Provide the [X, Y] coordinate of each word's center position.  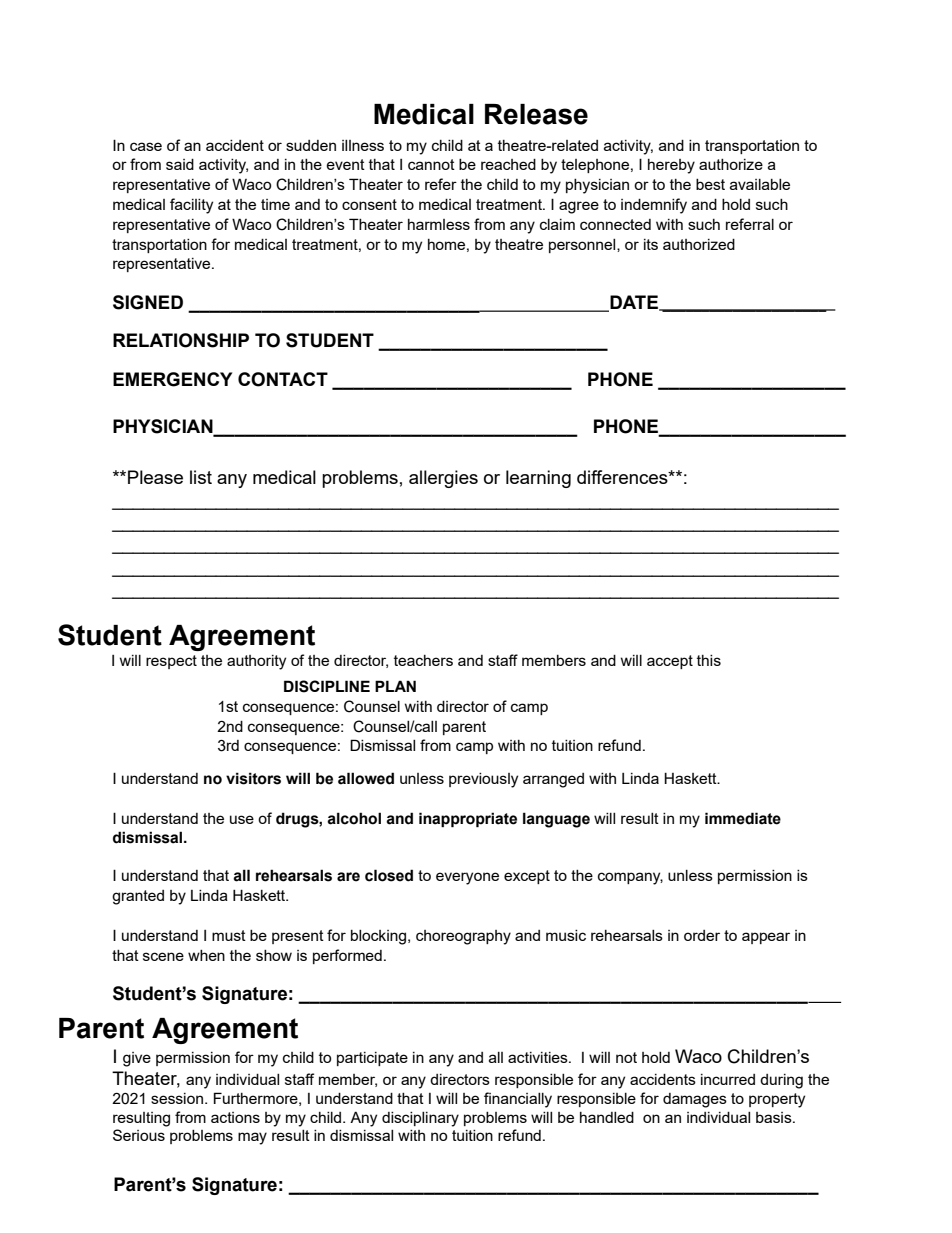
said [180, 164]
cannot [431, 164]
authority [256, 662]
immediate [743, 818]
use [242, 819]
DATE [634, 303]
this [709, 660]
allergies [443, 479]
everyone [467, 878]
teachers [423, 660]
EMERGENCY [172, 379]
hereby [671, 166]
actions [235, 1117]
